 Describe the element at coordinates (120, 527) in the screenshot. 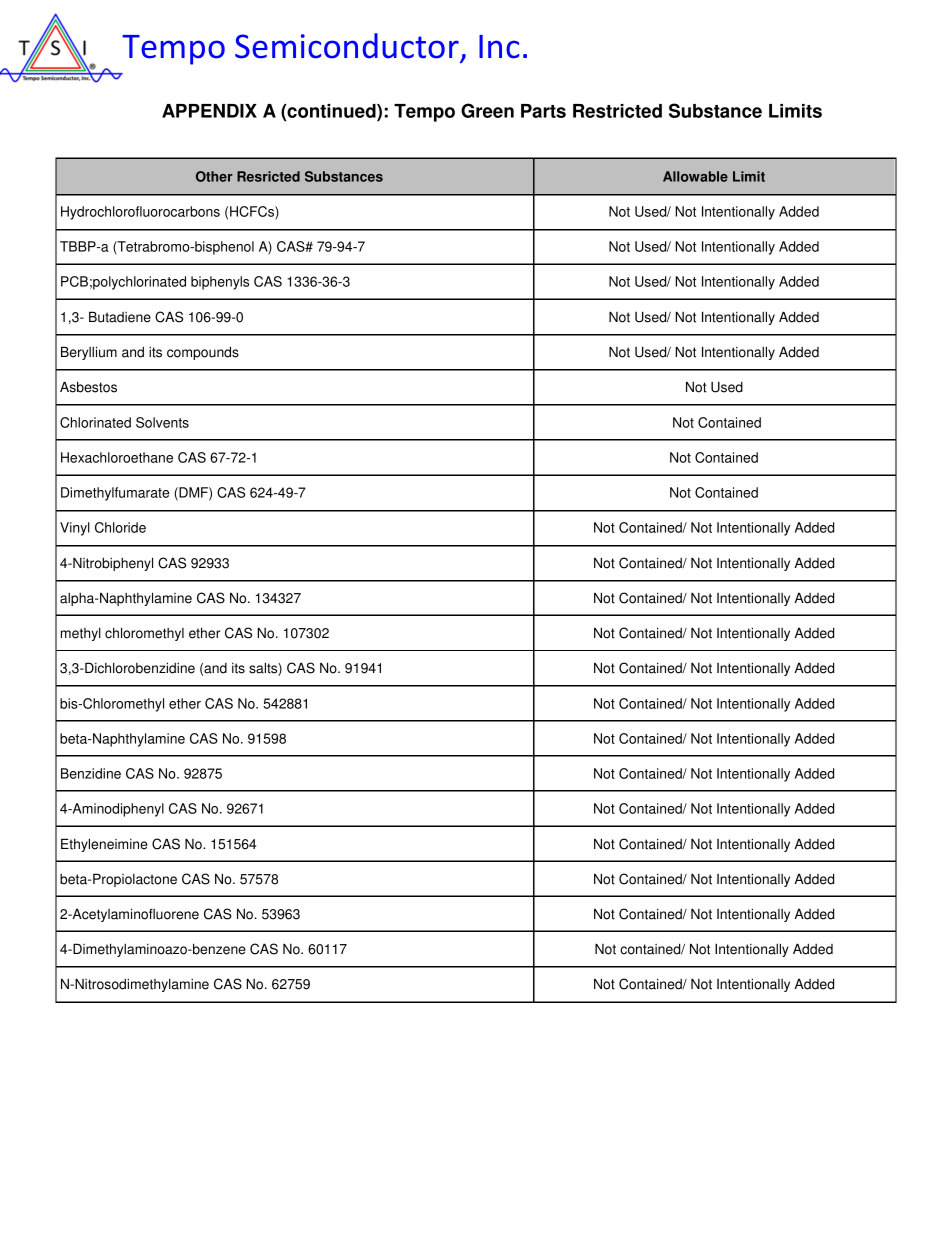

I see `Chloride` at that location.
